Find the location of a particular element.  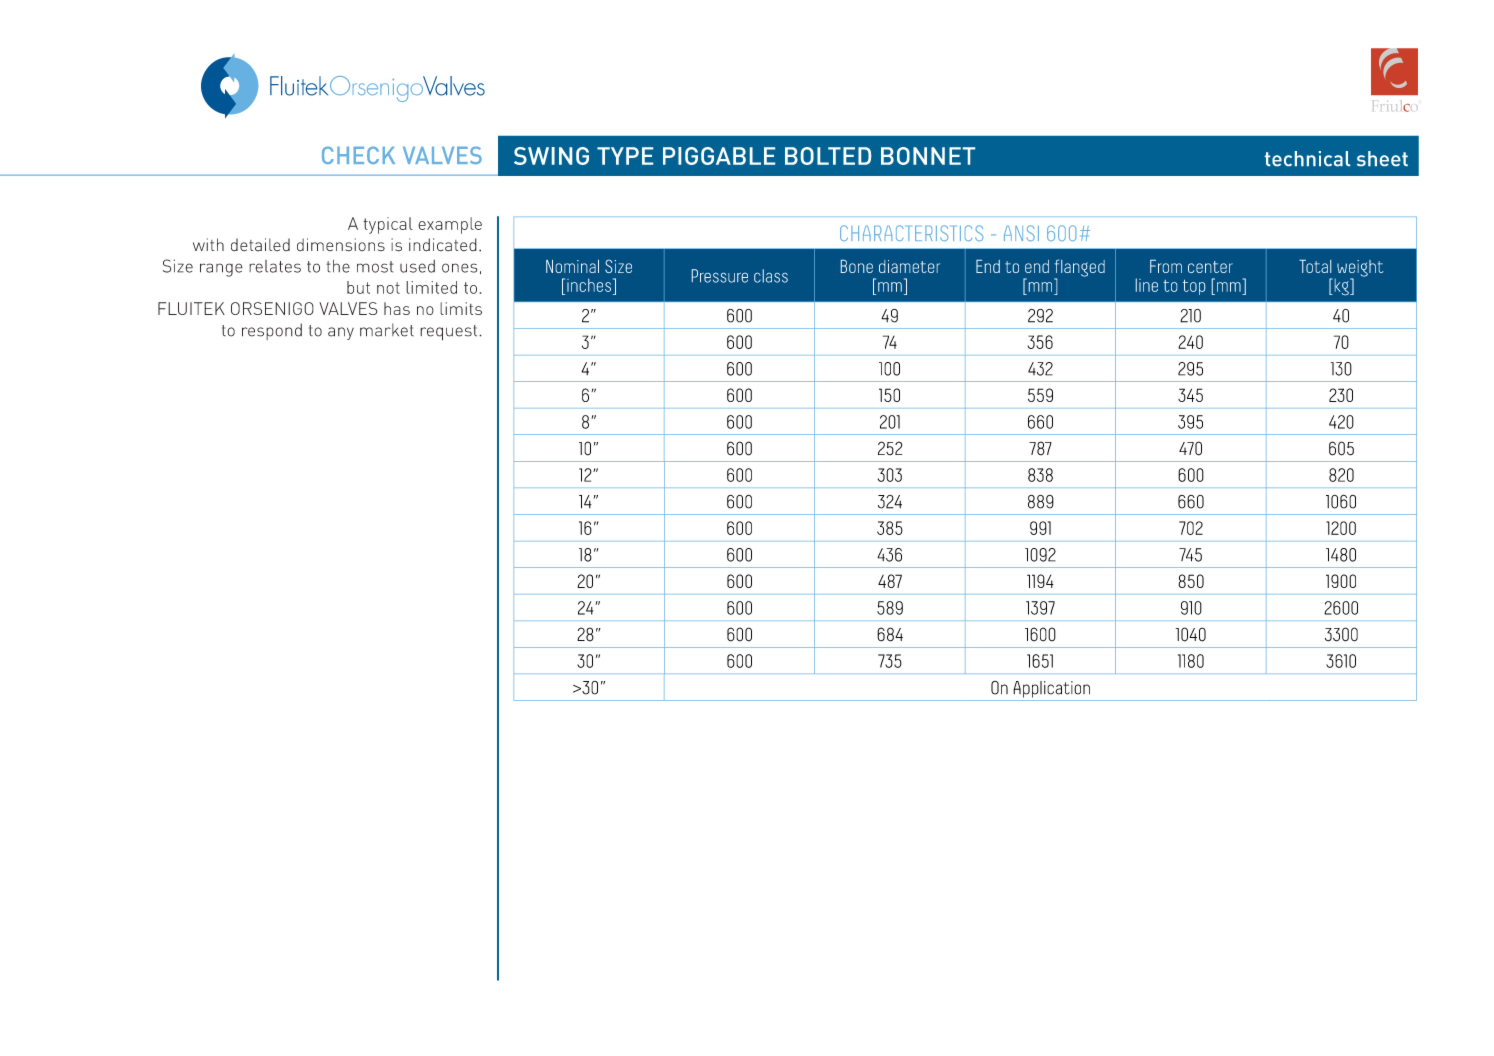

the is located at coordinates (338, 266).
